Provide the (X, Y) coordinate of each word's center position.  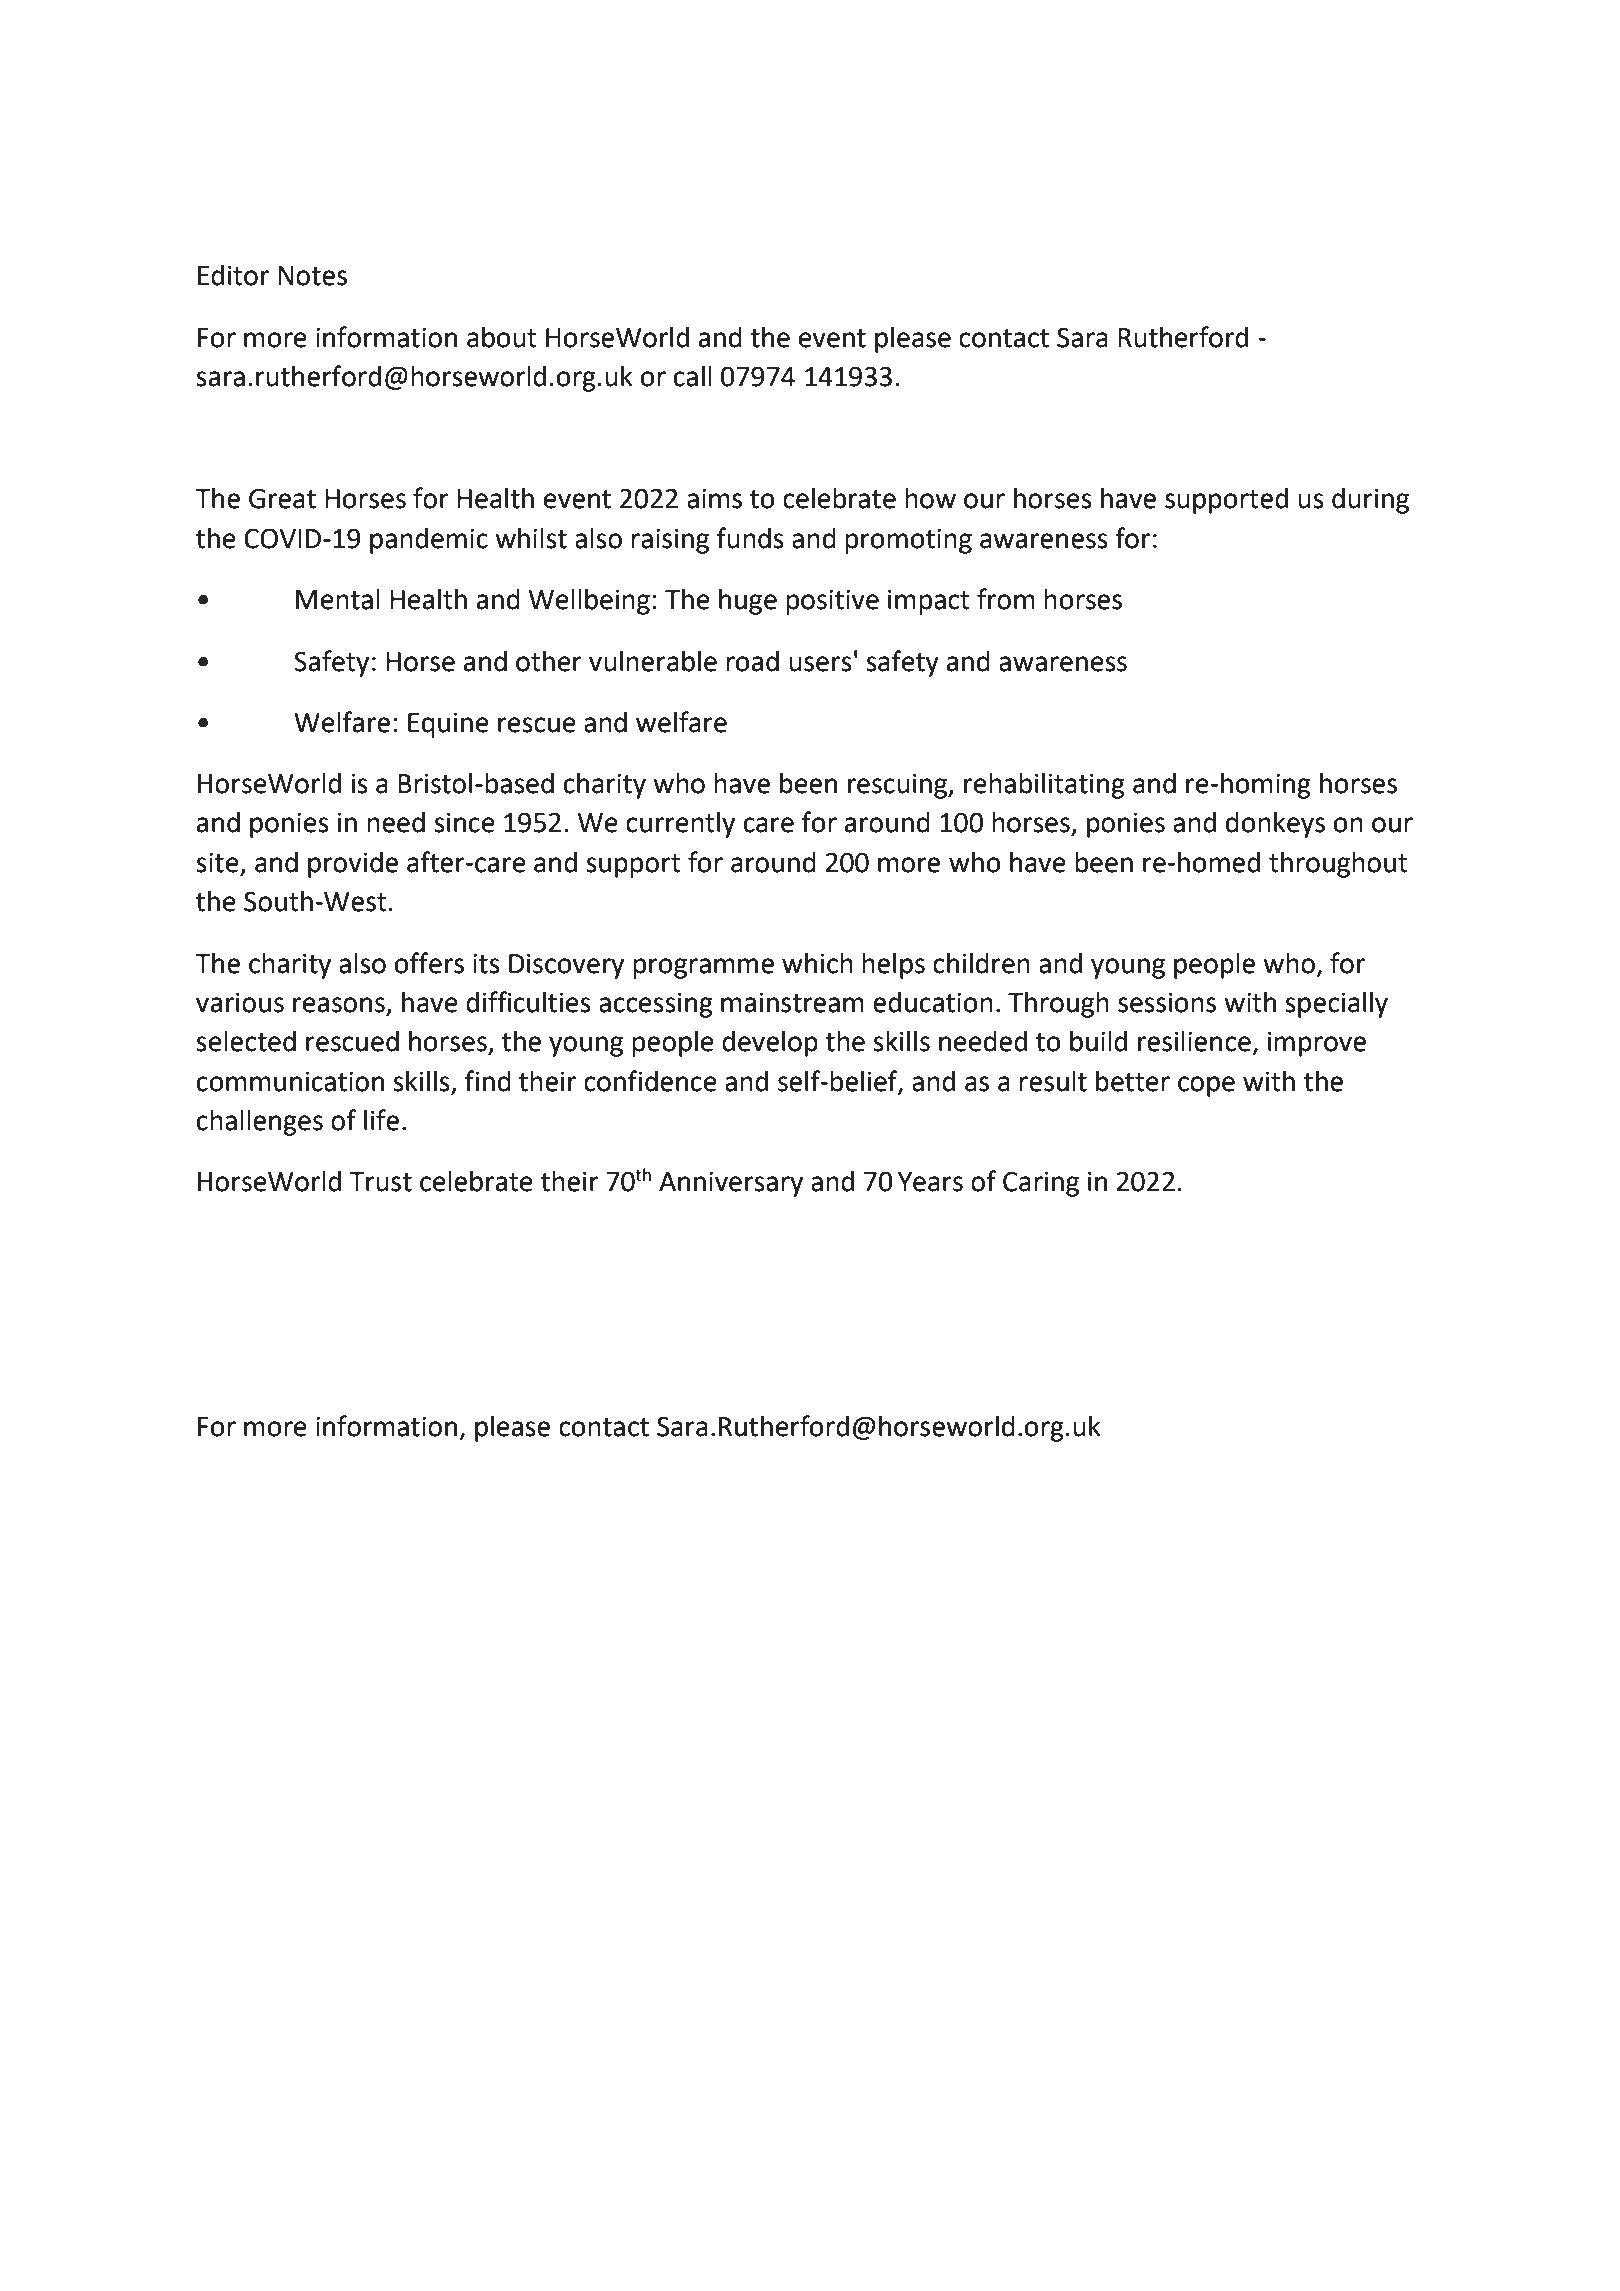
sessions (1167, 1002)
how (930, 498)
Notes (312, 276)
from (1006, 599)
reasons (339, 1005)
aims (714, 498)
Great (282, 498)
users (820, 664)
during (1370, 501)
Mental (338, 599)
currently (680, 825)
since (464, 822)
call (693, 376)
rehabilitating (1044, 786)
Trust (380, 1182)
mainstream (792, 1002)
